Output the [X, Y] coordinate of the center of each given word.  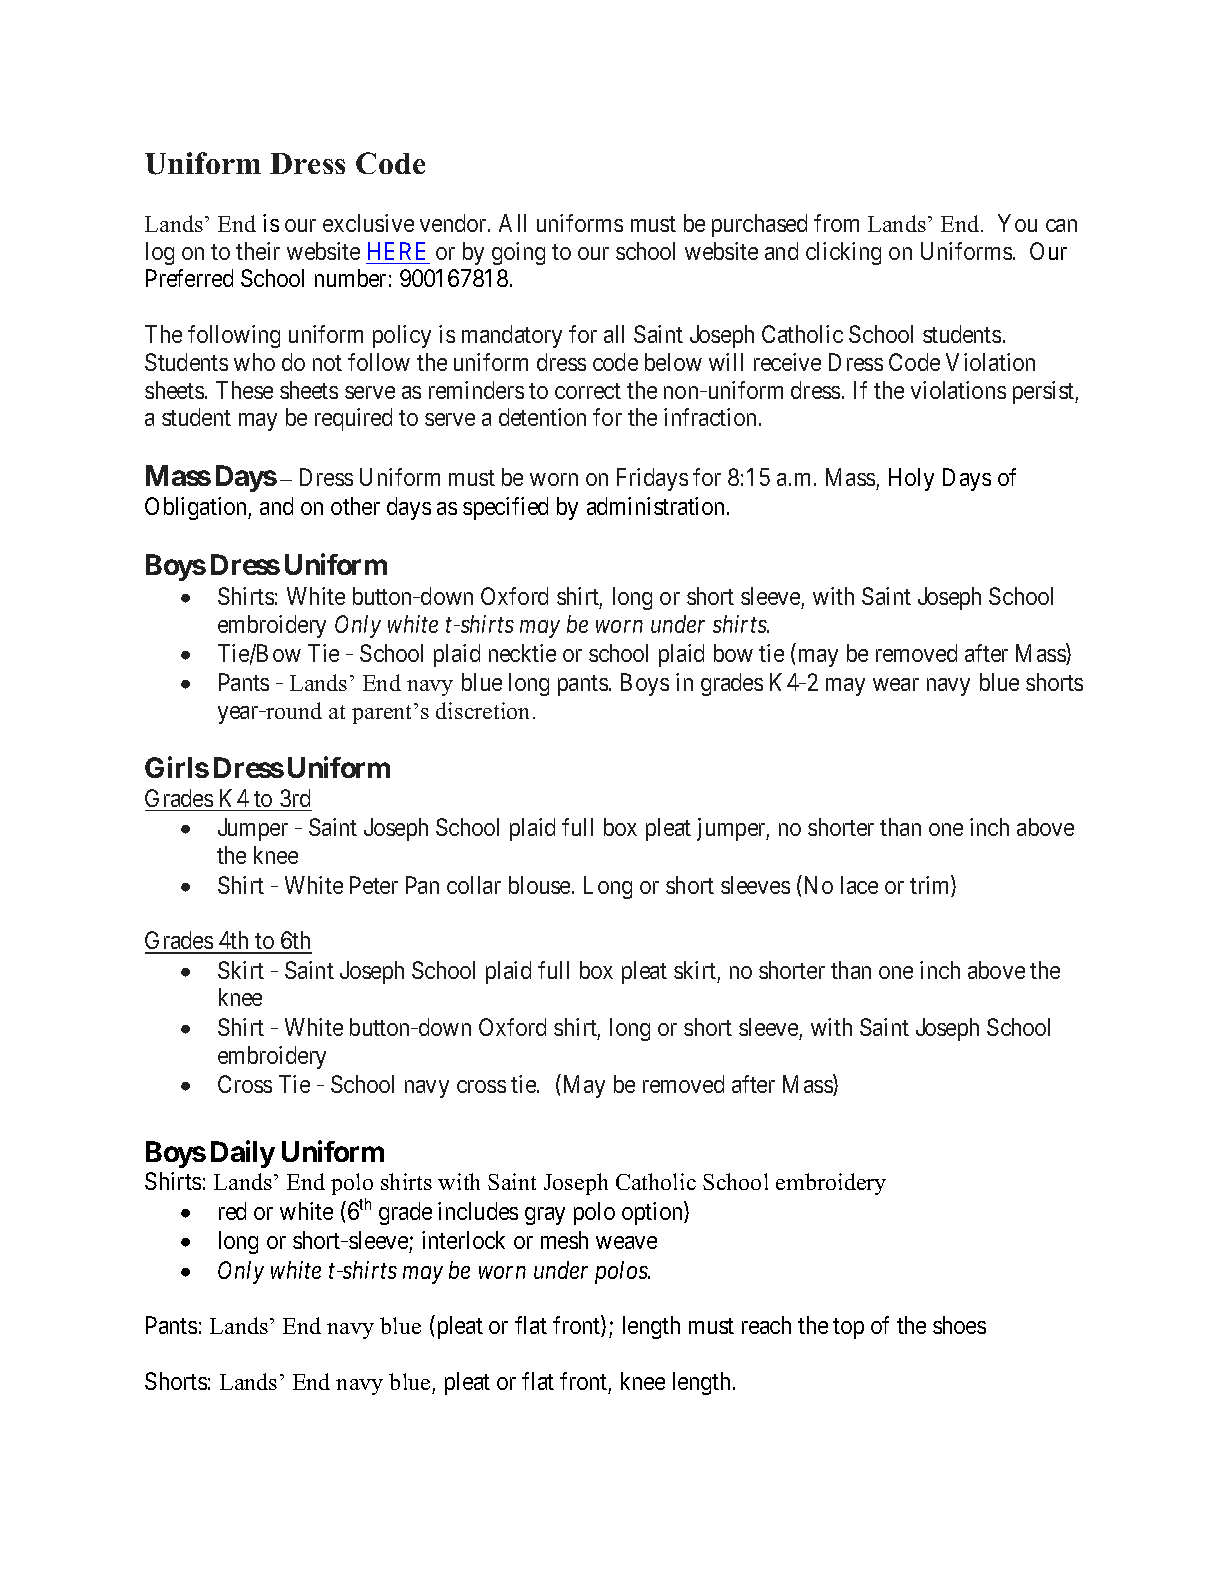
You [1017, 223]
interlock [463, 1240]
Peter [374, 885]
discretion [482, 710]
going [518, 253]
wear [896, 684]
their [258, 251]
